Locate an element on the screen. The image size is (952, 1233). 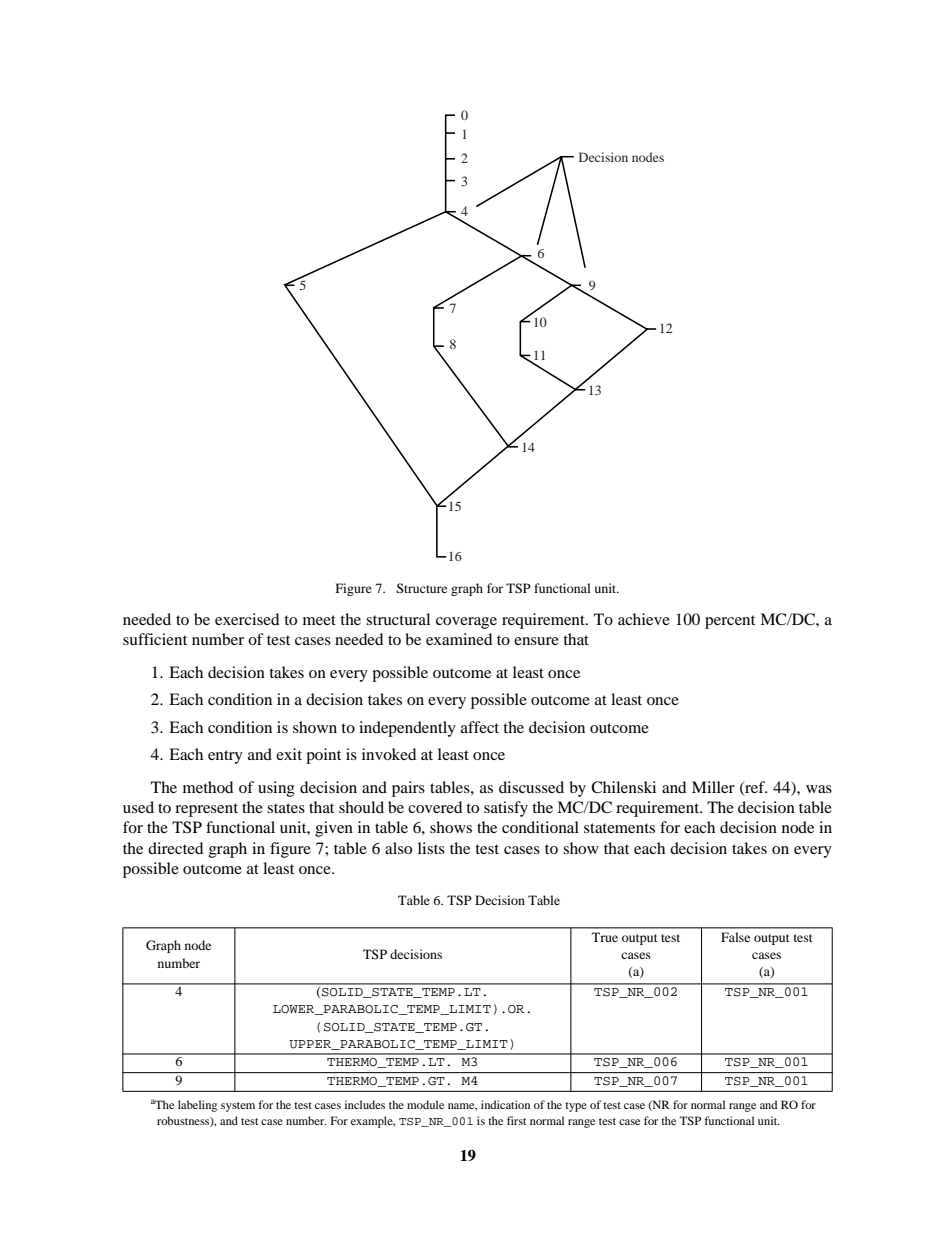
entry is located at coordinates (225, 757).
